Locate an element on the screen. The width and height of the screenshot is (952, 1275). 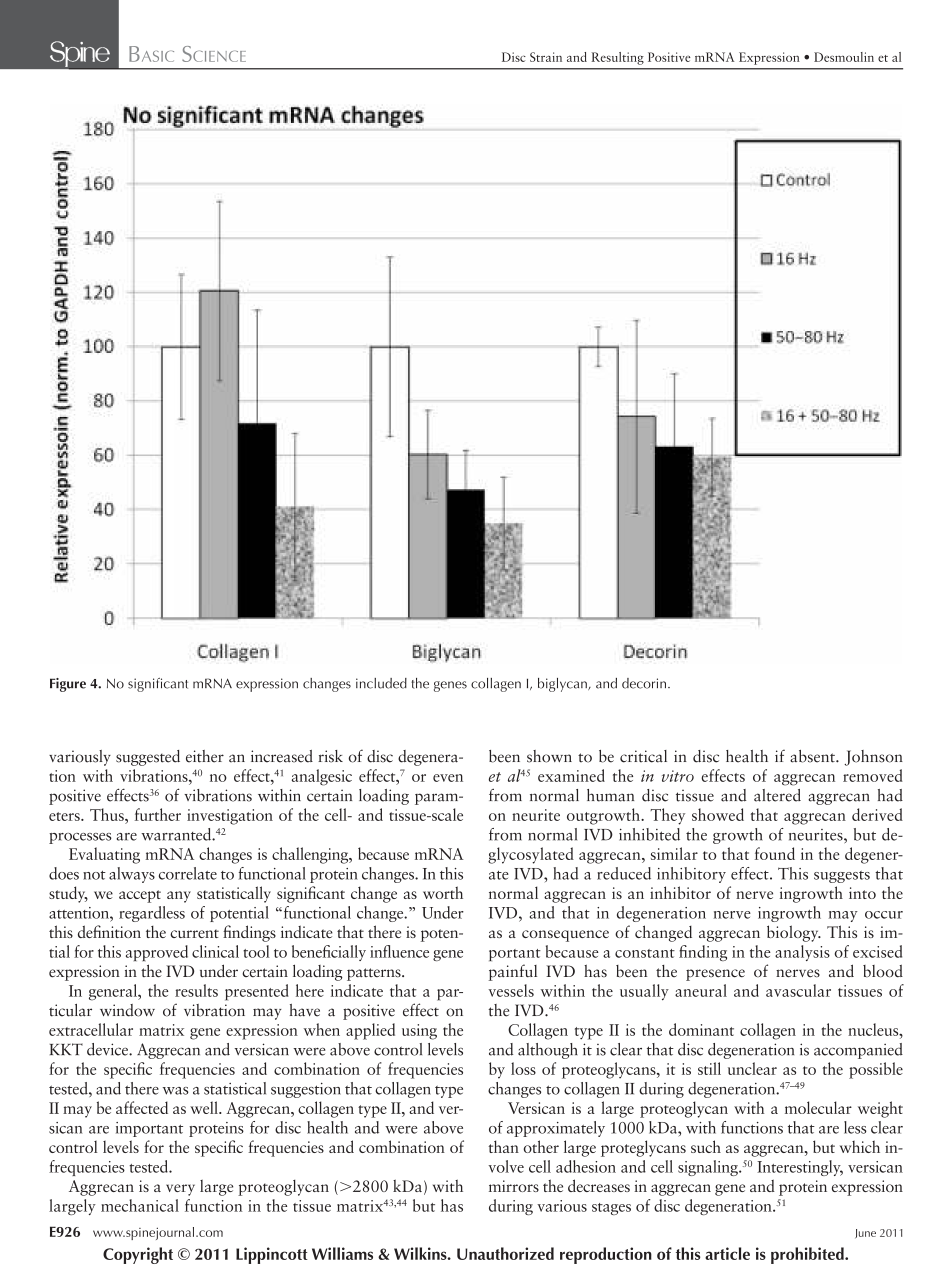
approved is located at coordinates (157, 953).
